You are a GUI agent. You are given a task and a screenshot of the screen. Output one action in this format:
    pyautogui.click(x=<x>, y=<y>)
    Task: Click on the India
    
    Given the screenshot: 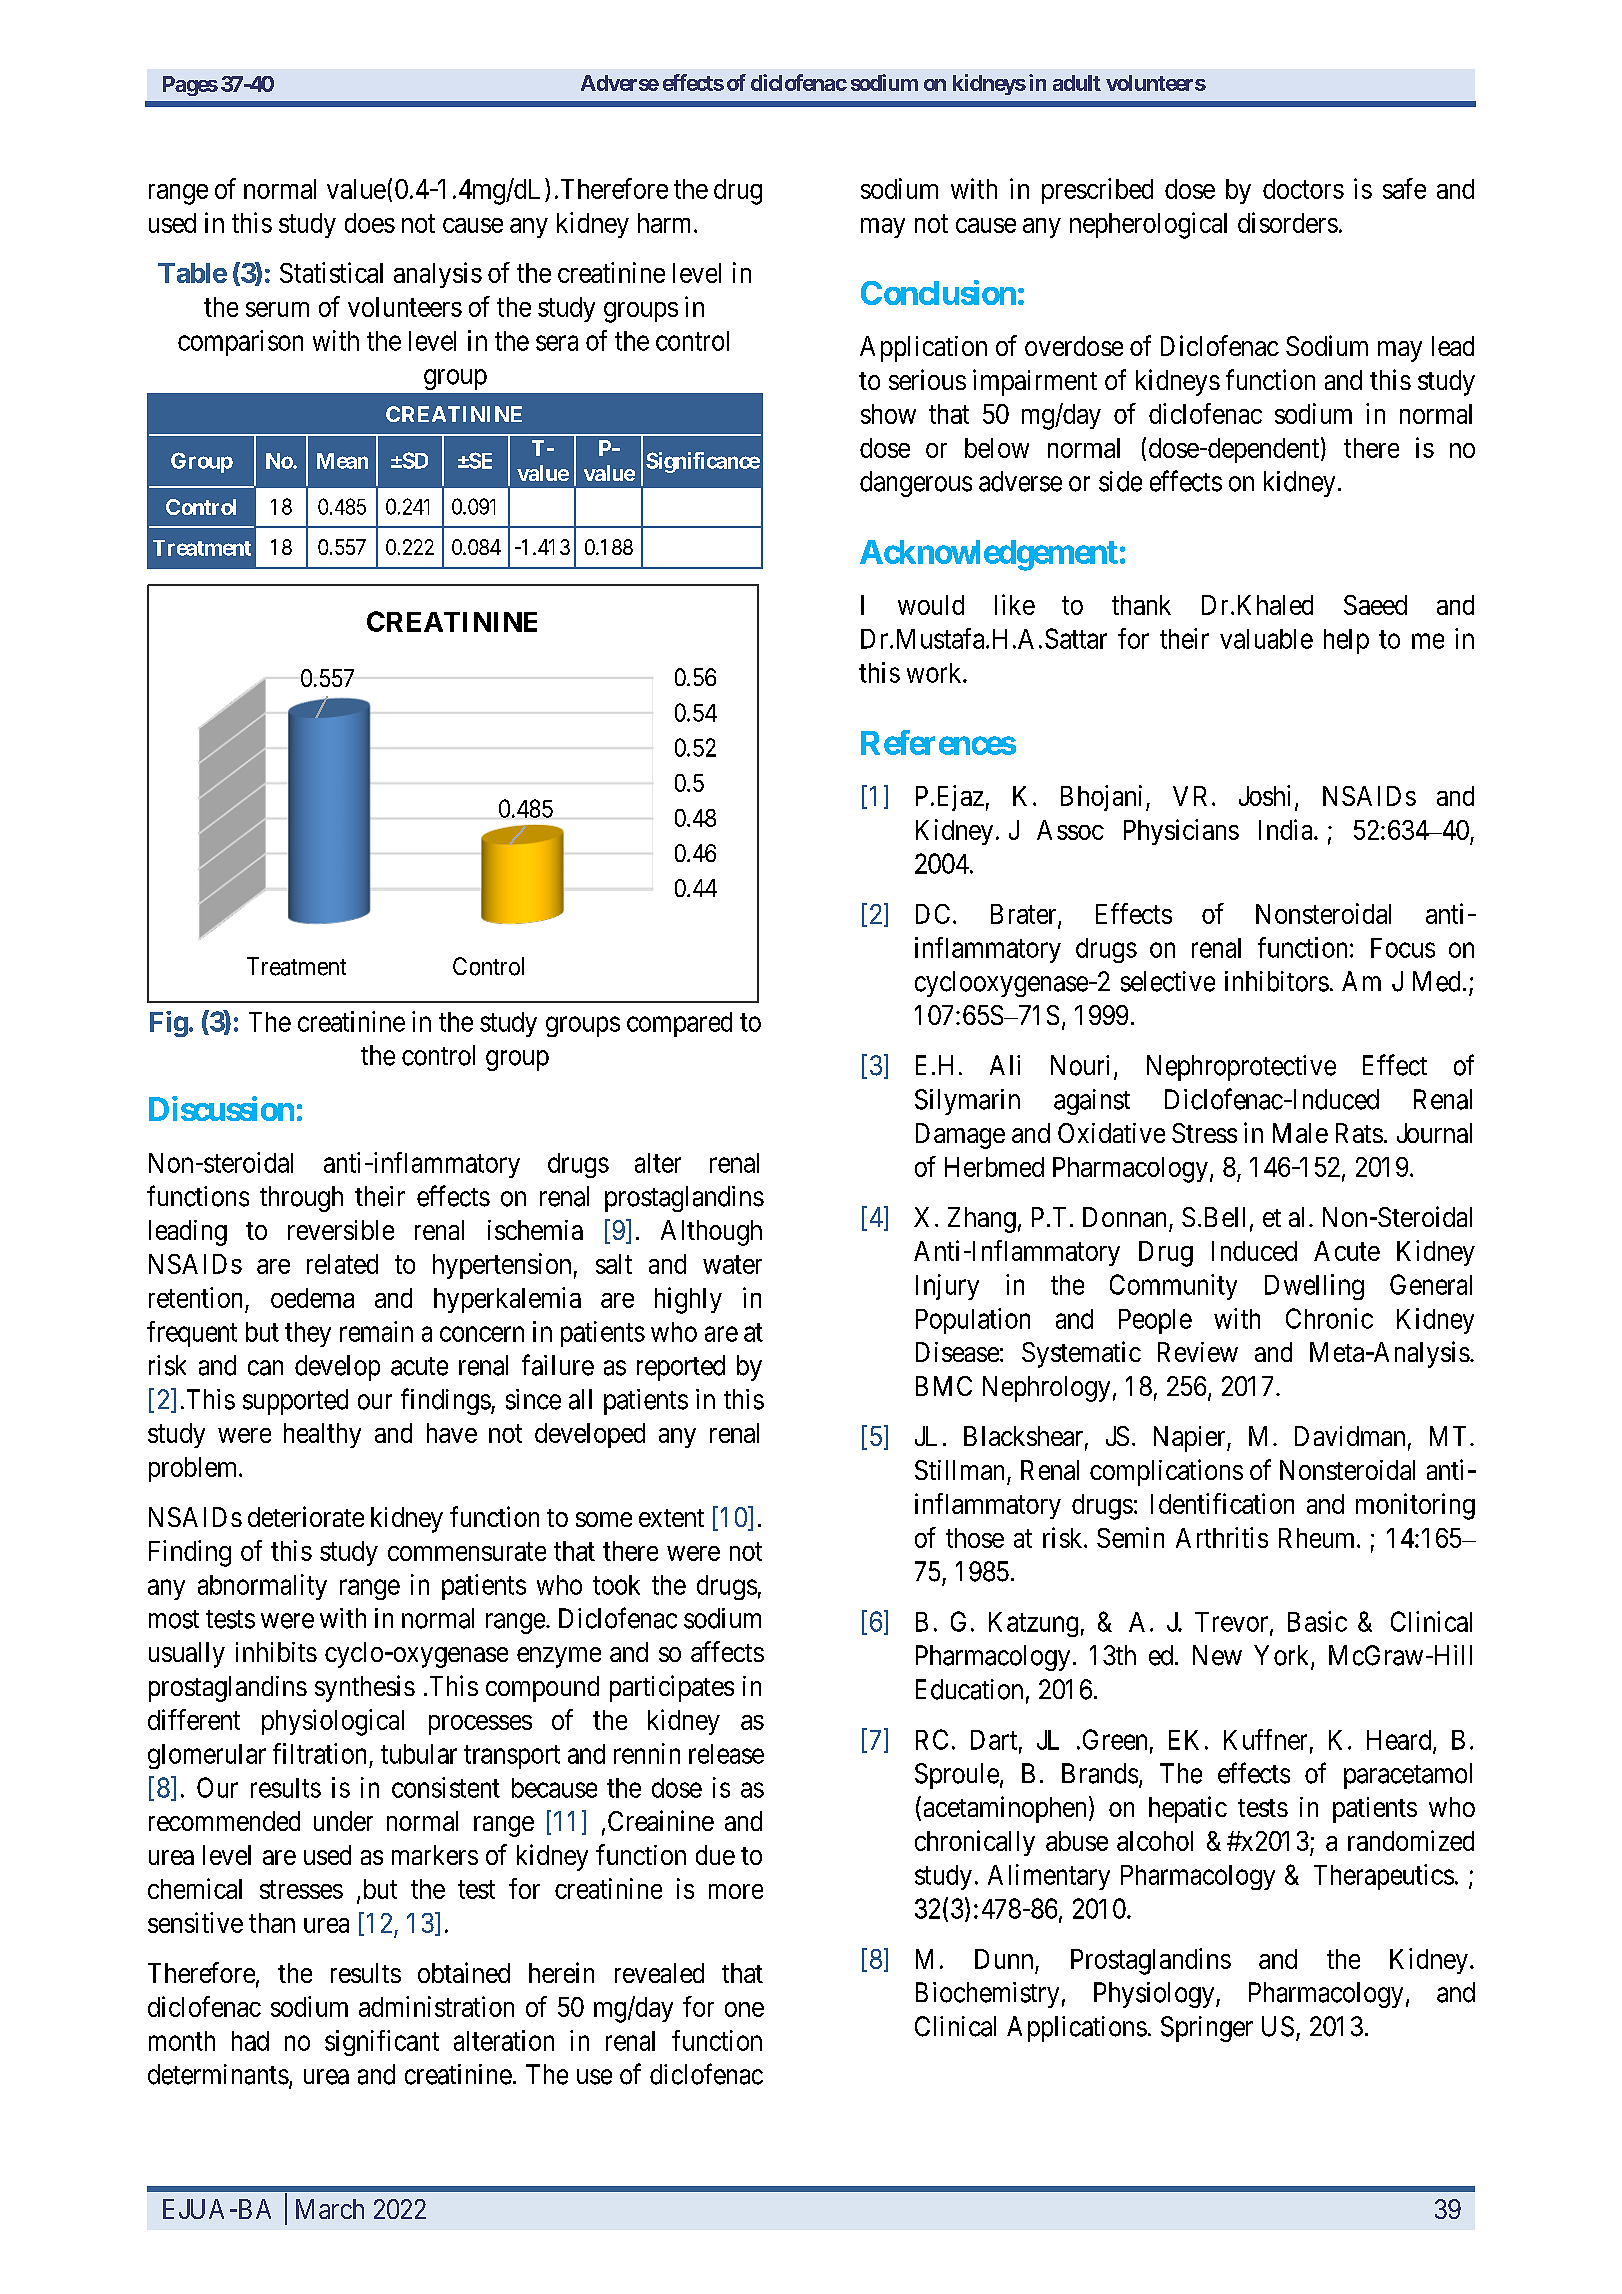 What is the action you would take?
    pyautogui.click(x=1287, y=829)
